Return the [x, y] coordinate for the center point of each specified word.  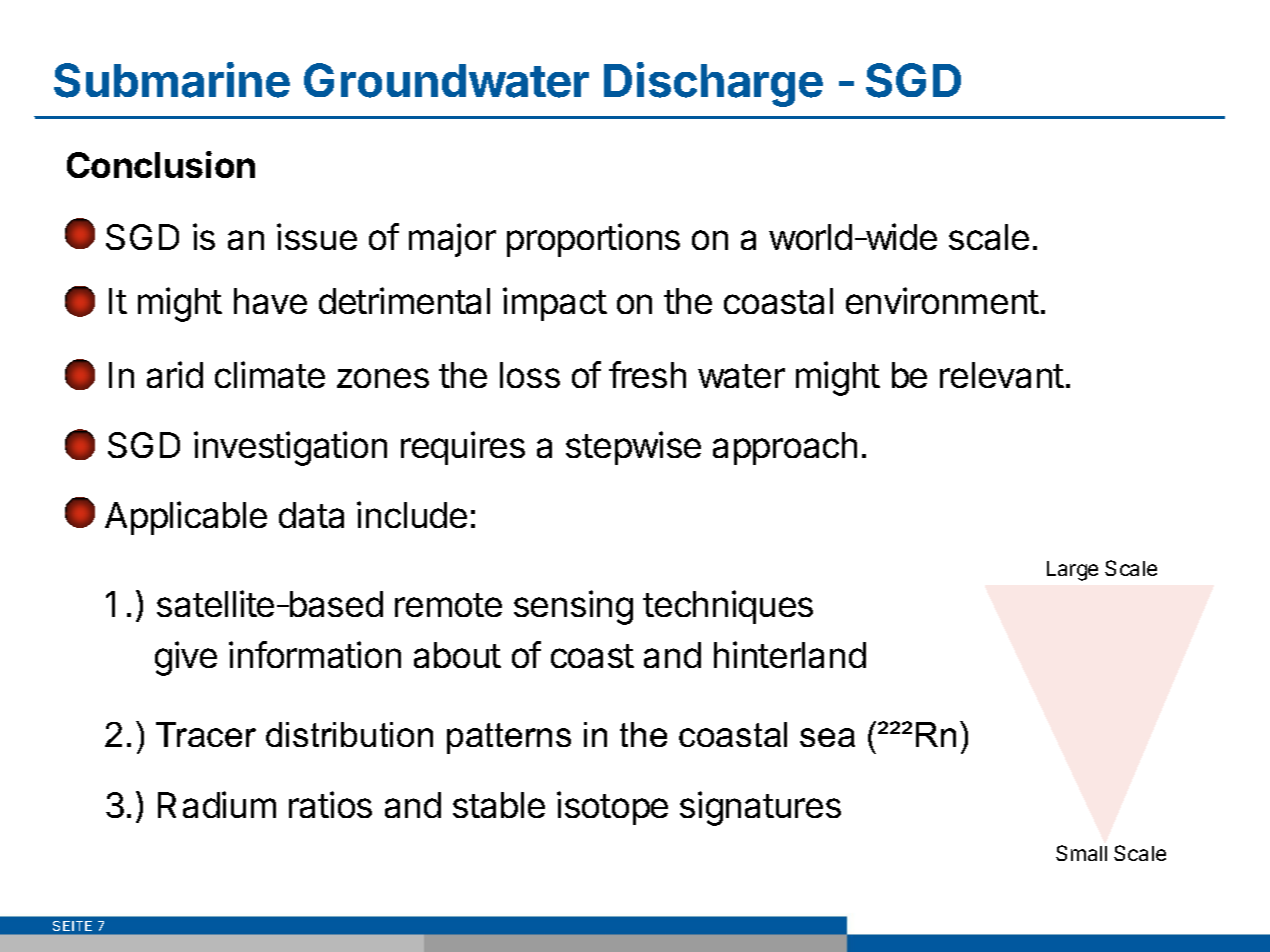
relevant [1002, 375]
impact [555, 304]
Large [1072, 571]
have [270, 301]
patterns [509, 738]
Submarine [172, 80]
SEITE [72, 926]
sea [827, 737]
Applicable [186, 518]
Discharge [713, 84]
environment [942, 300]
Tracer [206, 734]
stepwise [633, 448]
